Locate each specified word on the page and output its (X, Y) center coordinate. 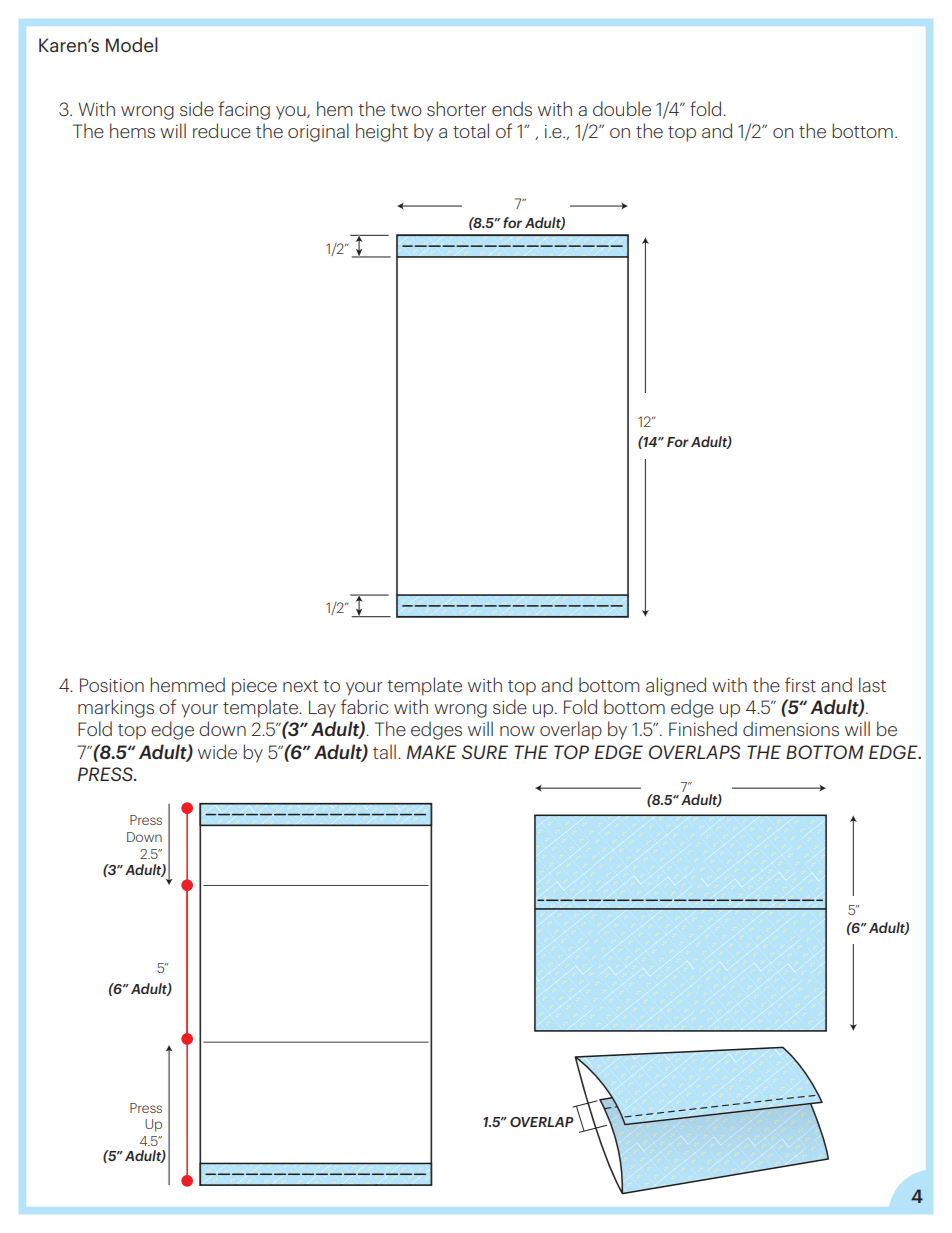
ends (512, 108)
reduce (222, 130)
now (517, 731)
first (800, 684)
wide (217, 751)
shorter (457, 108)
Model (132, 44)
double (622, 108)
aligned (676, 686)
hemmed (187, 684)
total (471, 130)
